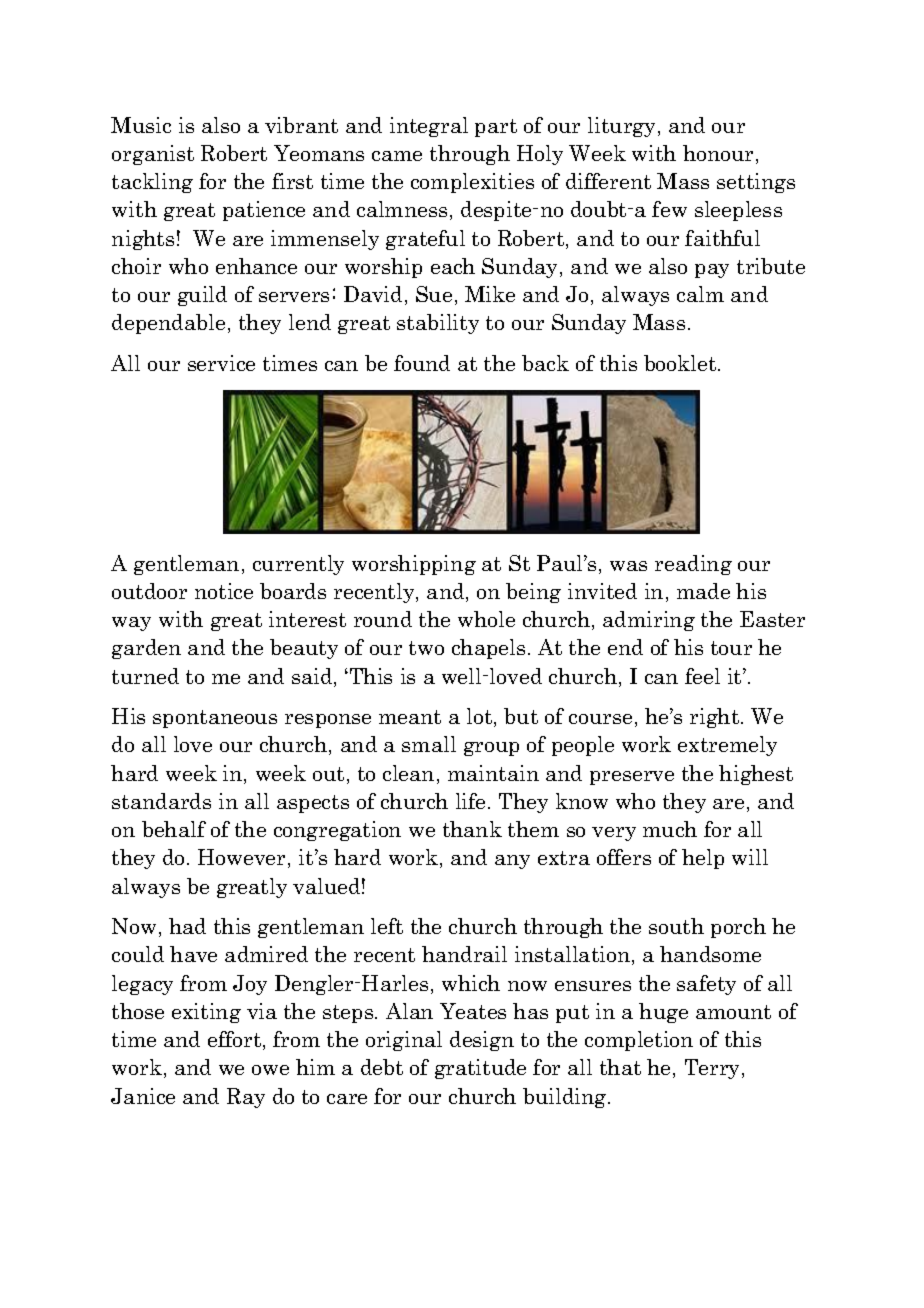 The height and width of the page is (1308, 924). What do you see at coordinates (422, 363) in the page?
I see `found` at bounding box center [422, 363].
